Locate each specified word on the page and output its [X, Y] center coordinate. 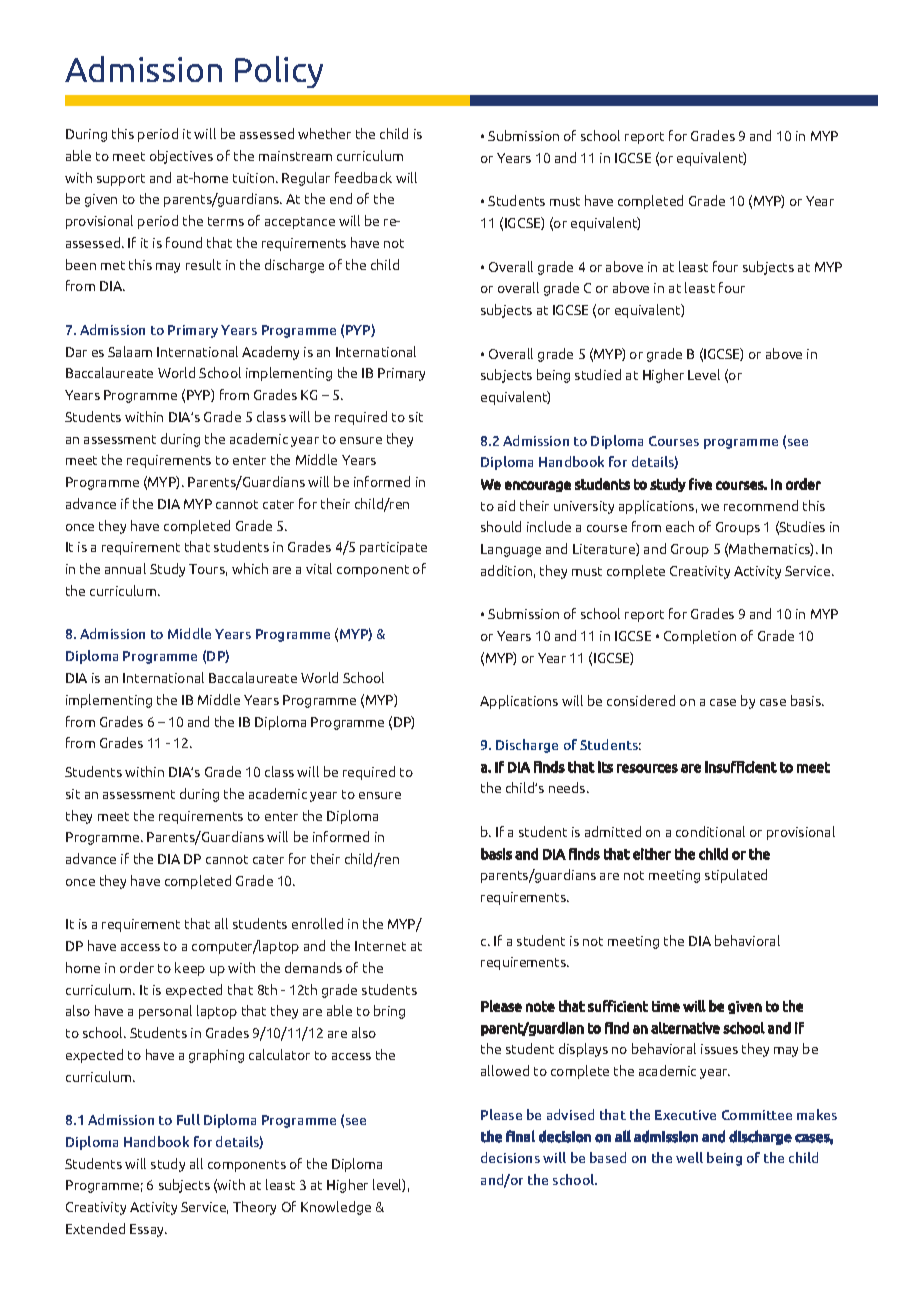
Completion [700, 637]
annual [125, 568]
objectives [181, 157]
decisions [510, 1157]
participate [393, 548]
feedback [363, 177]
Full [188, 1119]
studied [598, 374]
